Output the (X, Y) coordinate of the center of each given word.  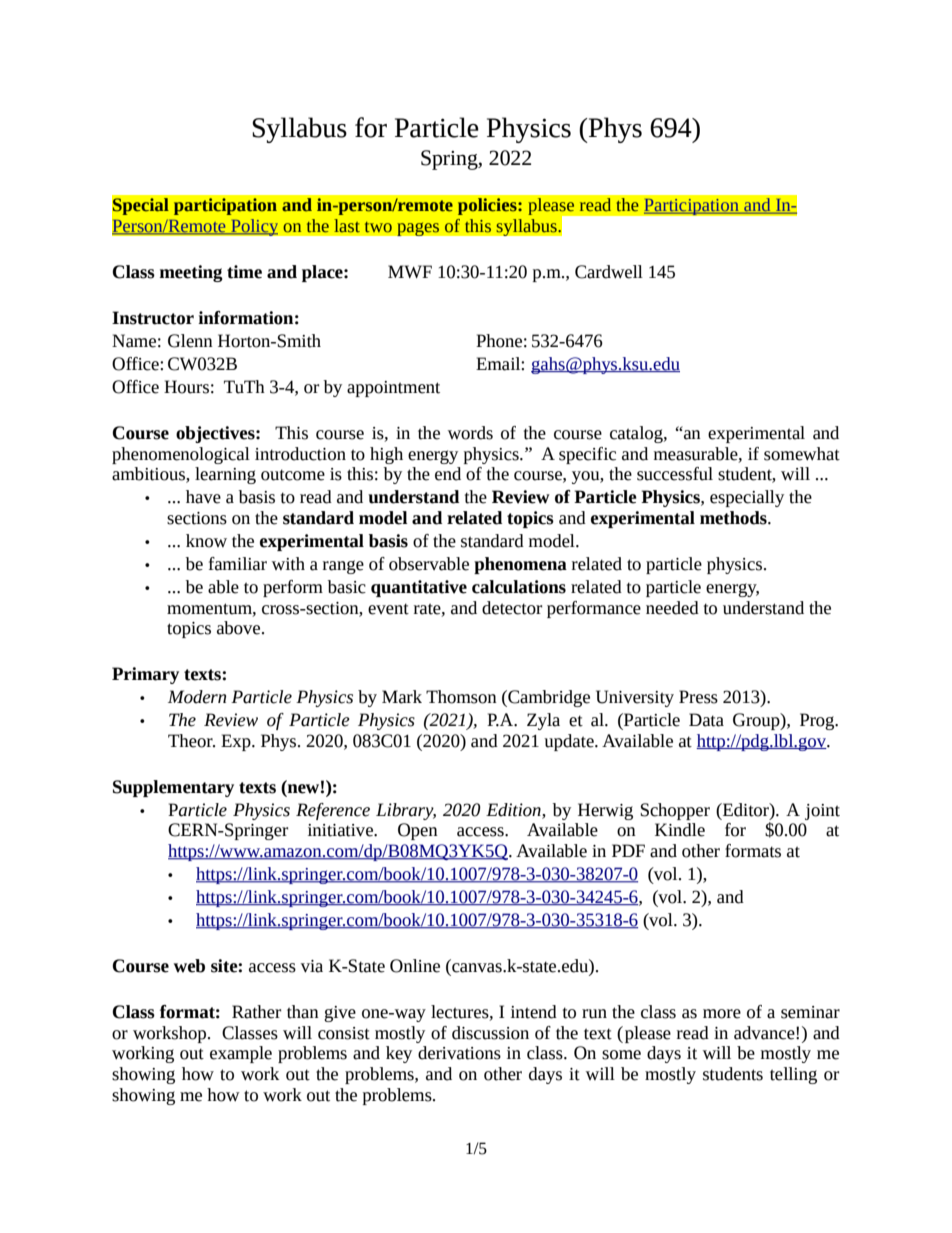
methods (734, 518)
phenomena (520, 565)
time (244, 272)
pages (418, 229)
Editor (745, 810)
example (241, 1054)
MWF (410, 271)
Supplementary (173, 788)
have (203, 497)
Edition (514, 810)
